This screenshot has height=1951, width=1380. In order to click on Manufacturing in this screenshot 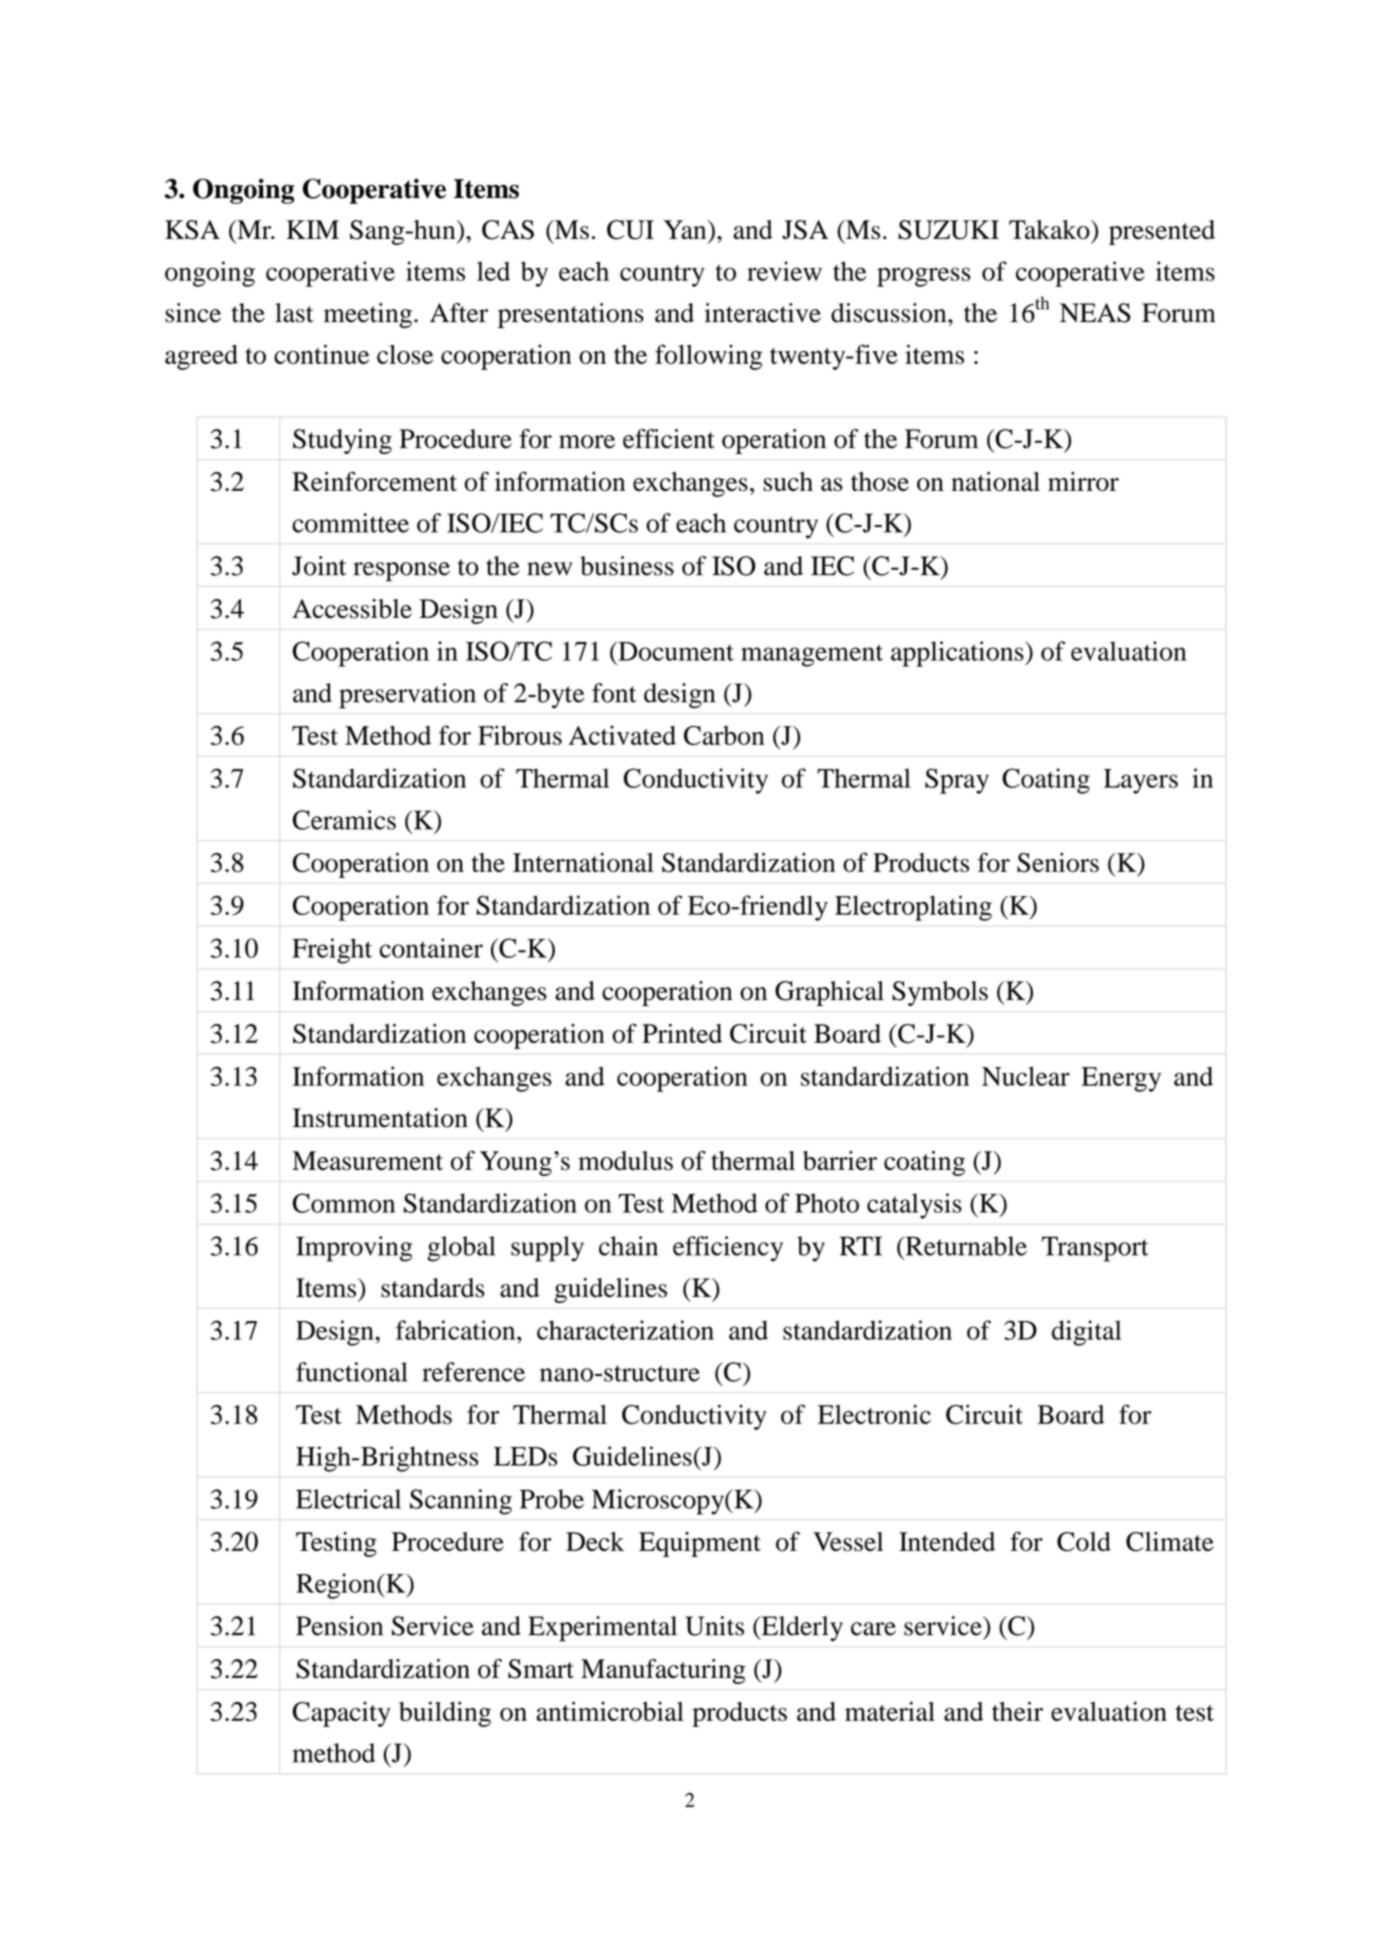, I will do `click(663, 1671)`.
